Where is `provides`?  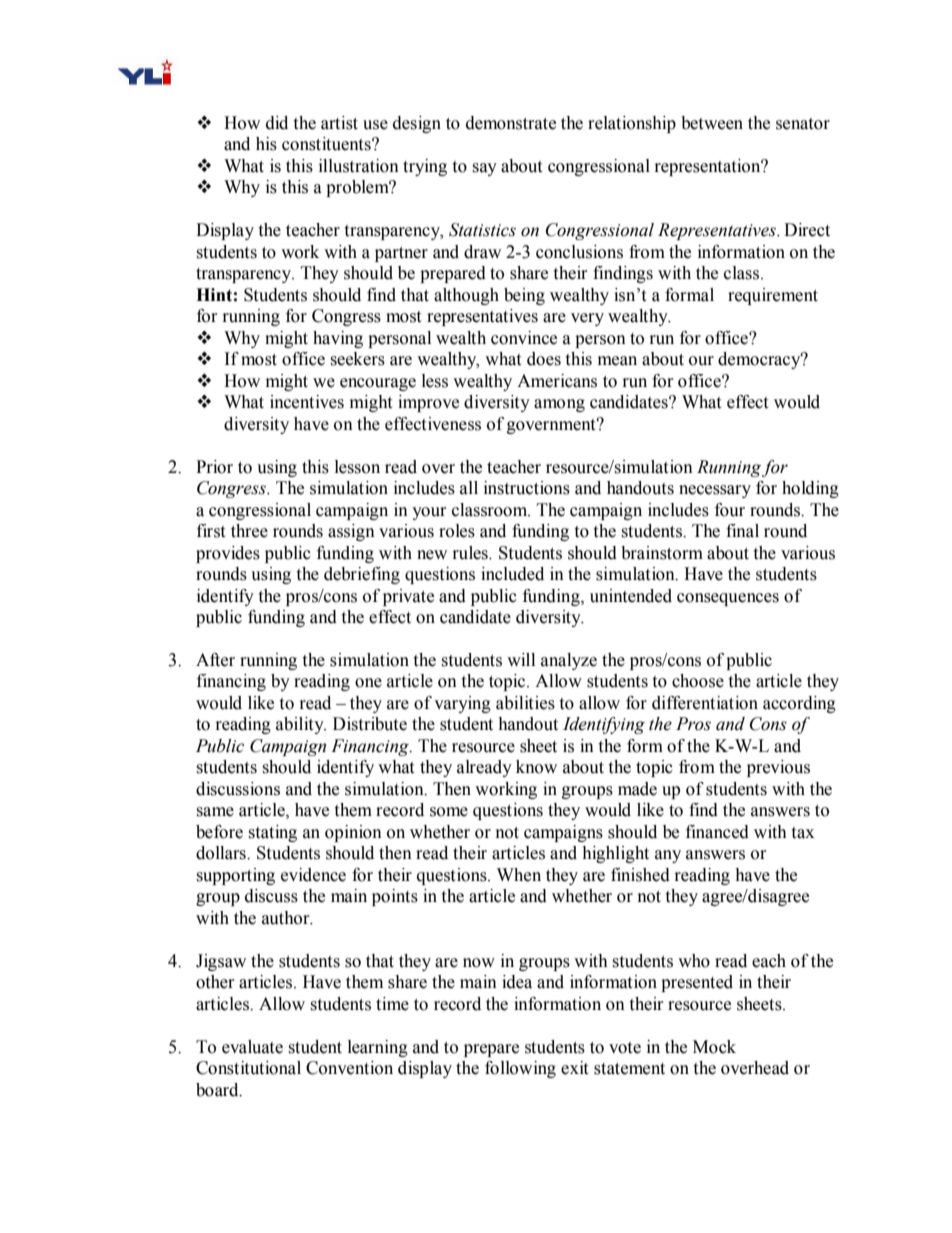
provides is located at coordinates (228, 554).
